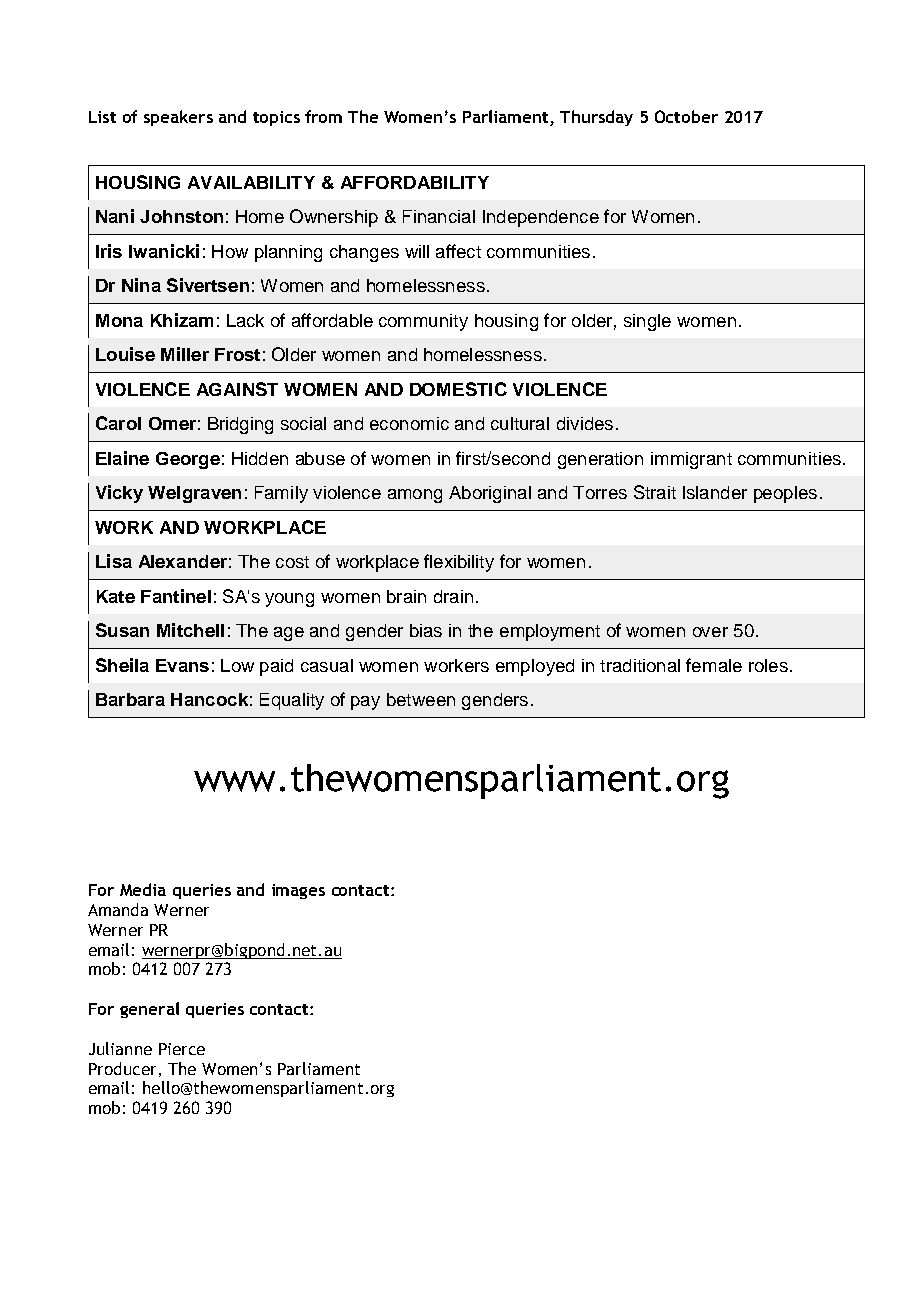 This screenshot has height=1308, width=924. Describe the element at coordinates (143, 889) in the screenshot. I see `Media` at that location.
